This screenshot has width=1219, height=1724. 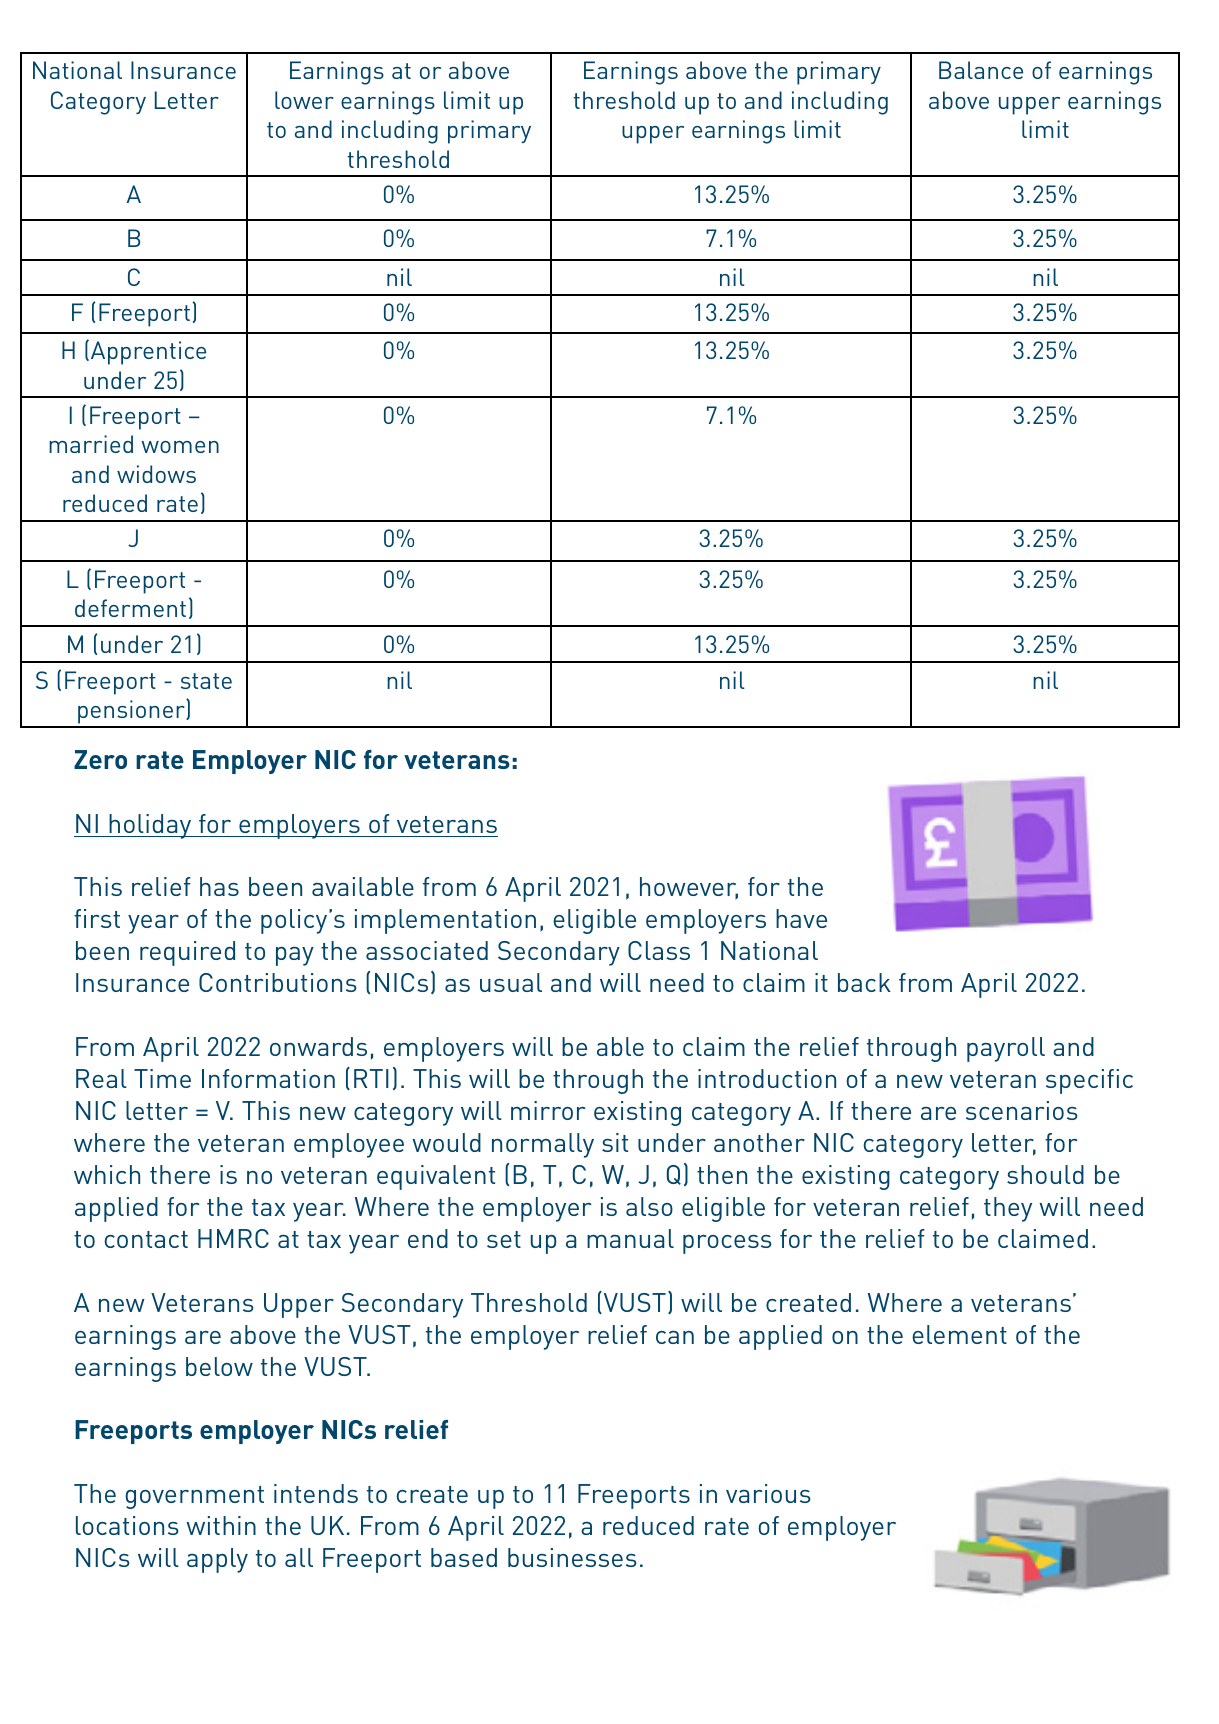 What do you see at coordinates (148, 353) in the screenshot?
I see `Apprentice` at bounding box center [148, 353].
